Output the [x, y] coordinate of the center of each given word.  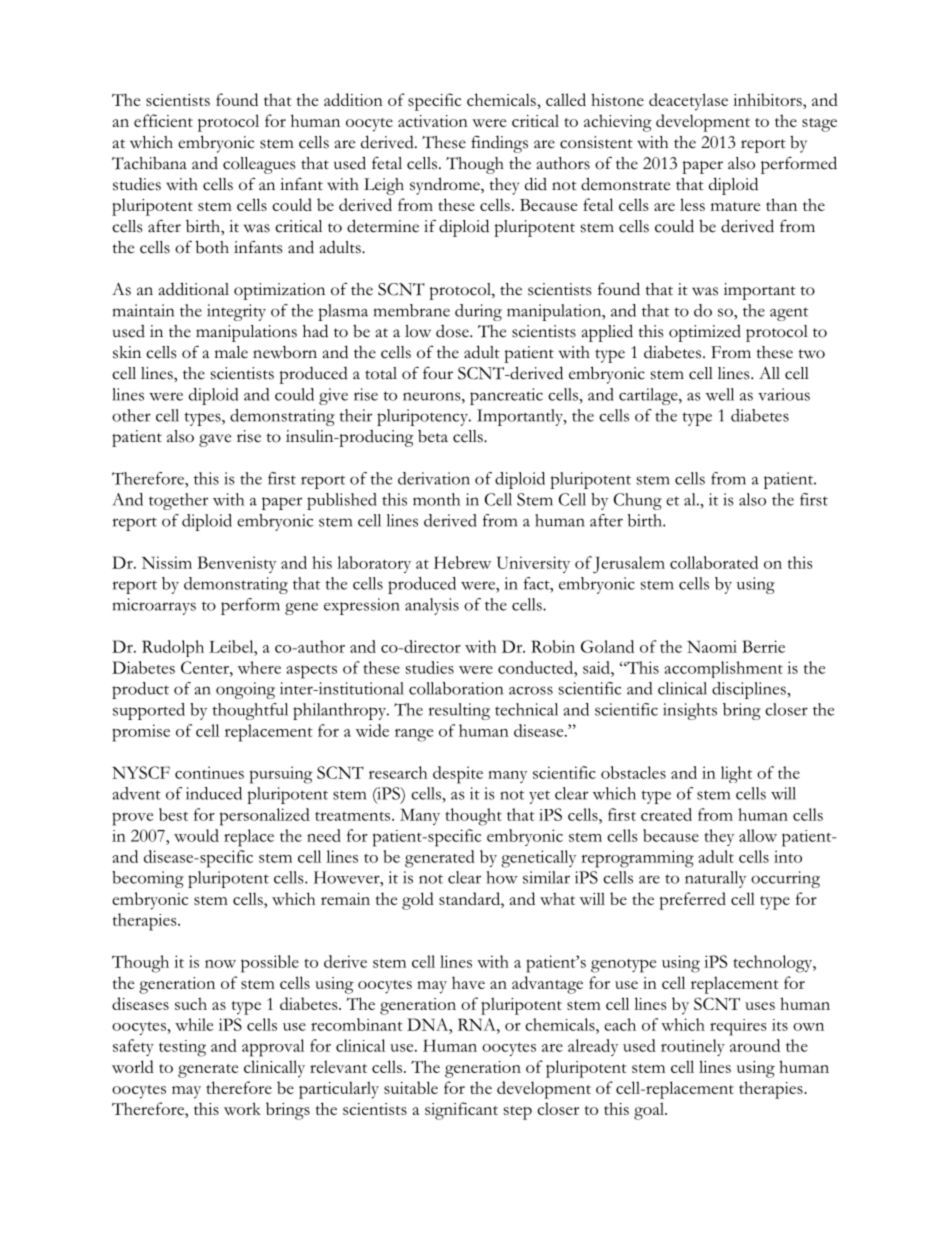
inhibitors [768, 101]
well [720, 394]
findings [499, 144]
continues [209, 772]
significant [461, 1111]
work [242, 1108]
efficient [163, 120]
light [736, 774]
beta [433, 436]
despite [458, 775]
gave [215, 440]
